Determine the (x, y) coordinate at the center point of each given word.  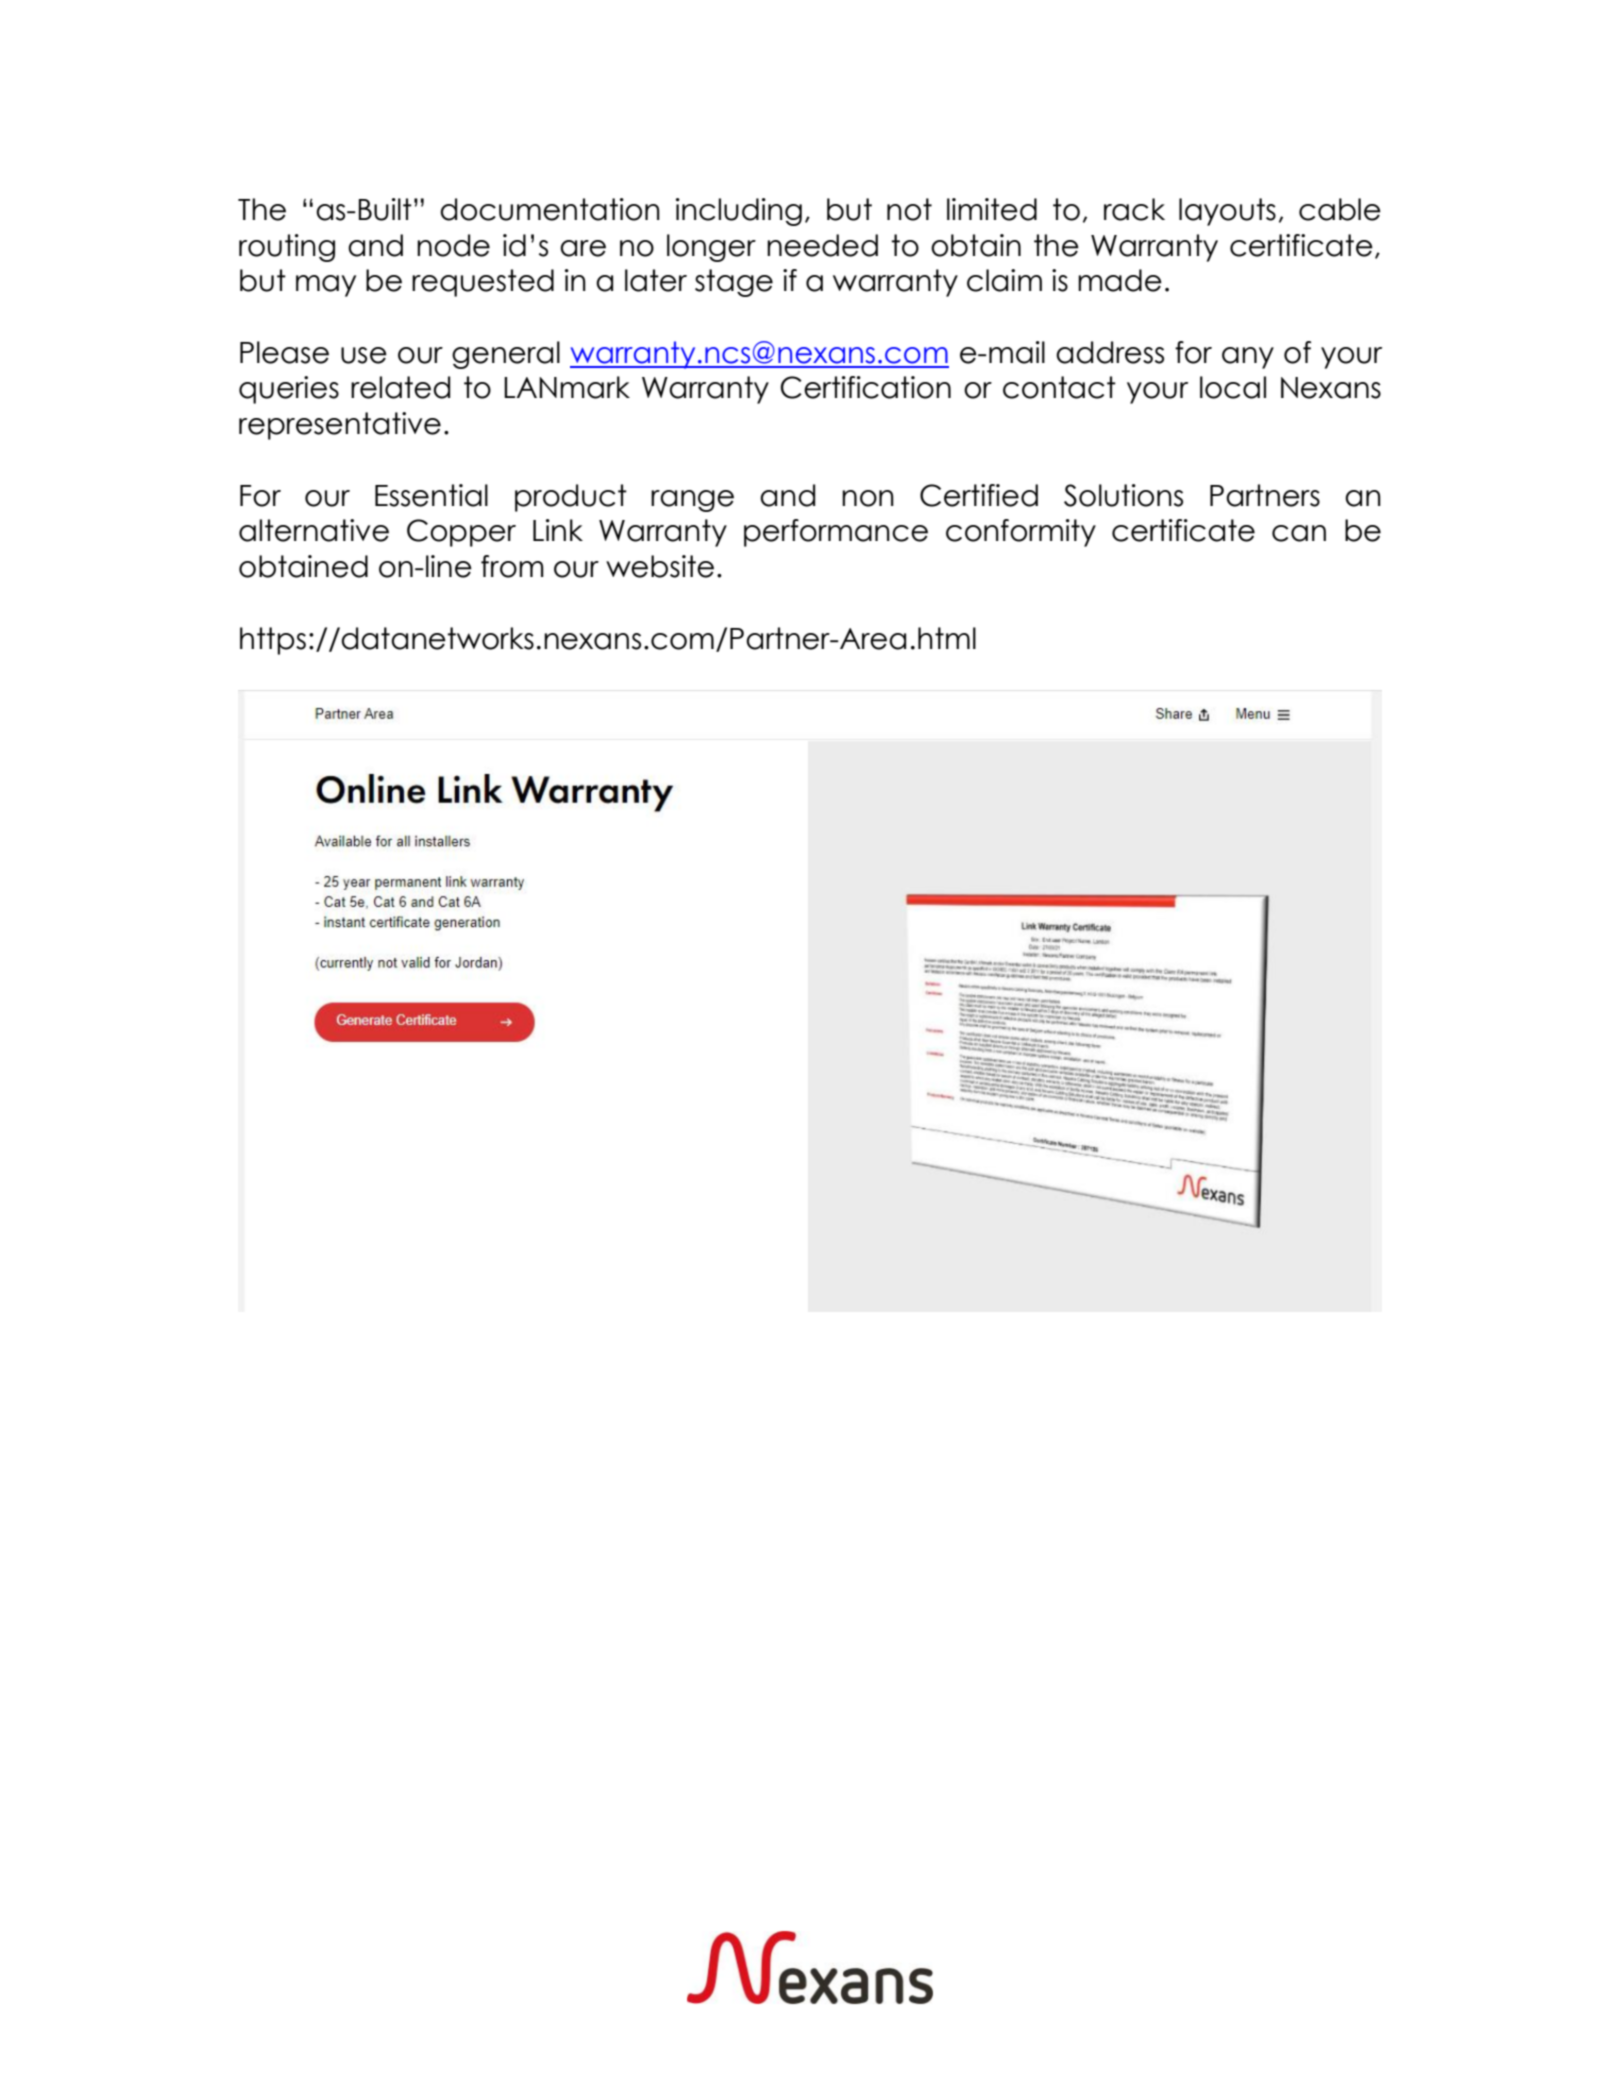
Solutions (1123, 495)
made (1120, 280)
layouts (1227, 212)
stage (734, 283)
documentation (550, 209)
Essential (431, 495)
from (512, 566)
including (739, 212)
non (868, 498)
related (400, 387)
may (326, 286)
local (1233, 387)
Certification (865, 387)
